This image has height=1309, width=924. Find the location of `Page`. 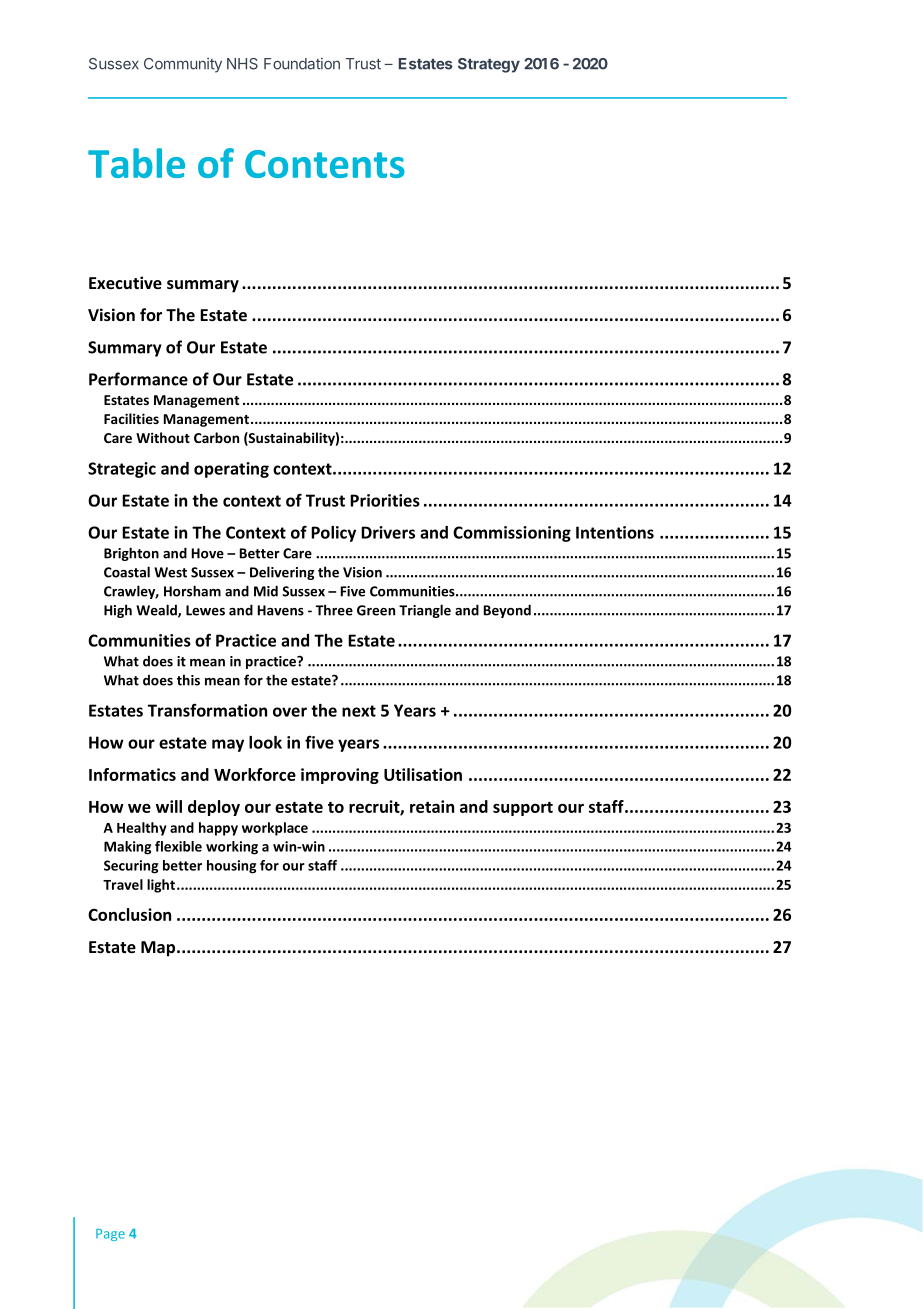

Page is located at coordinates (110, 1235).
